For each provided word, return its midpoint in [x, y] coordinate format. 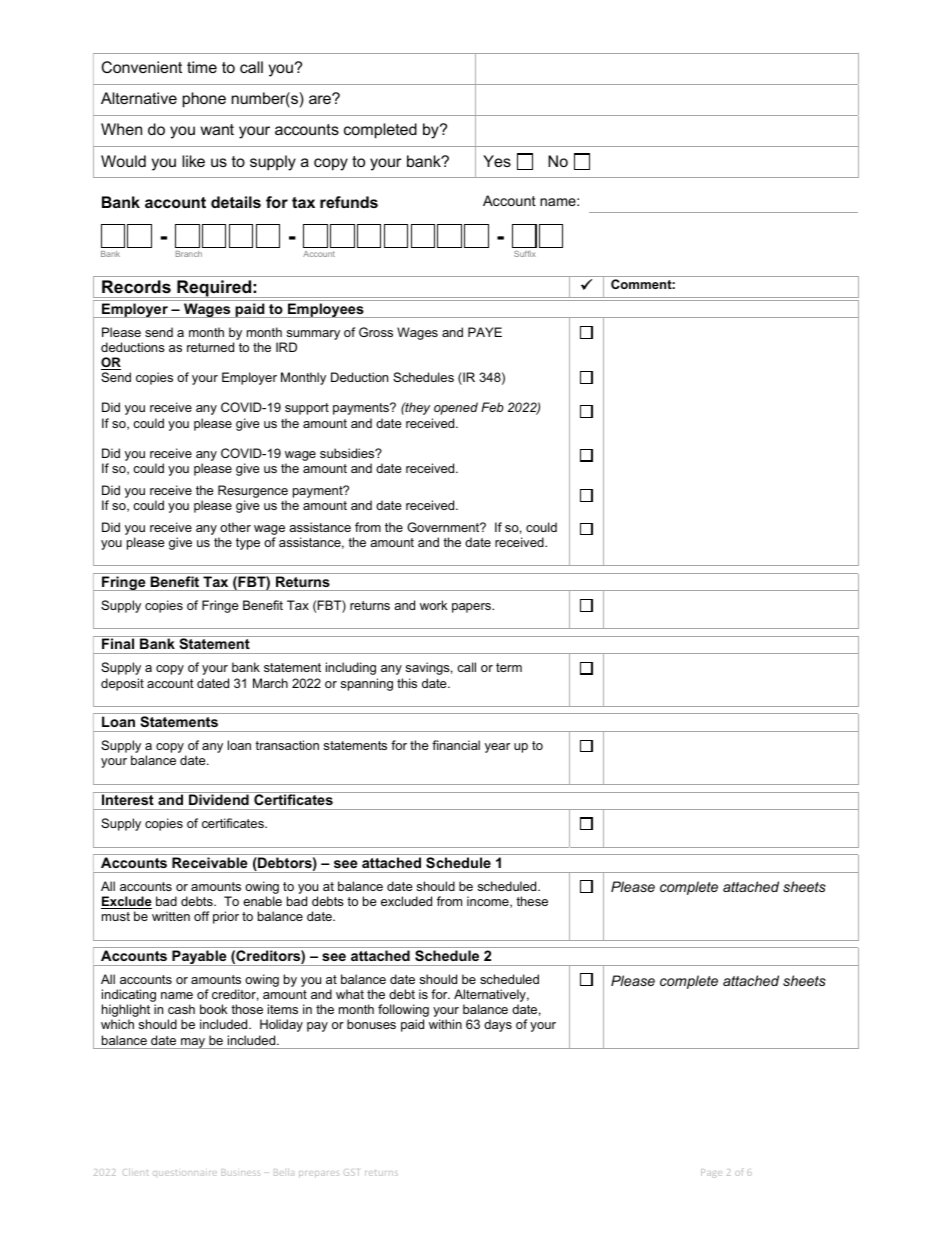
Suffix [525, 254]
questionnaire [185, 1173]
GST [351, 1172]
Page [711, 1173]
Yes [497, 161]
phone [204, 100]
